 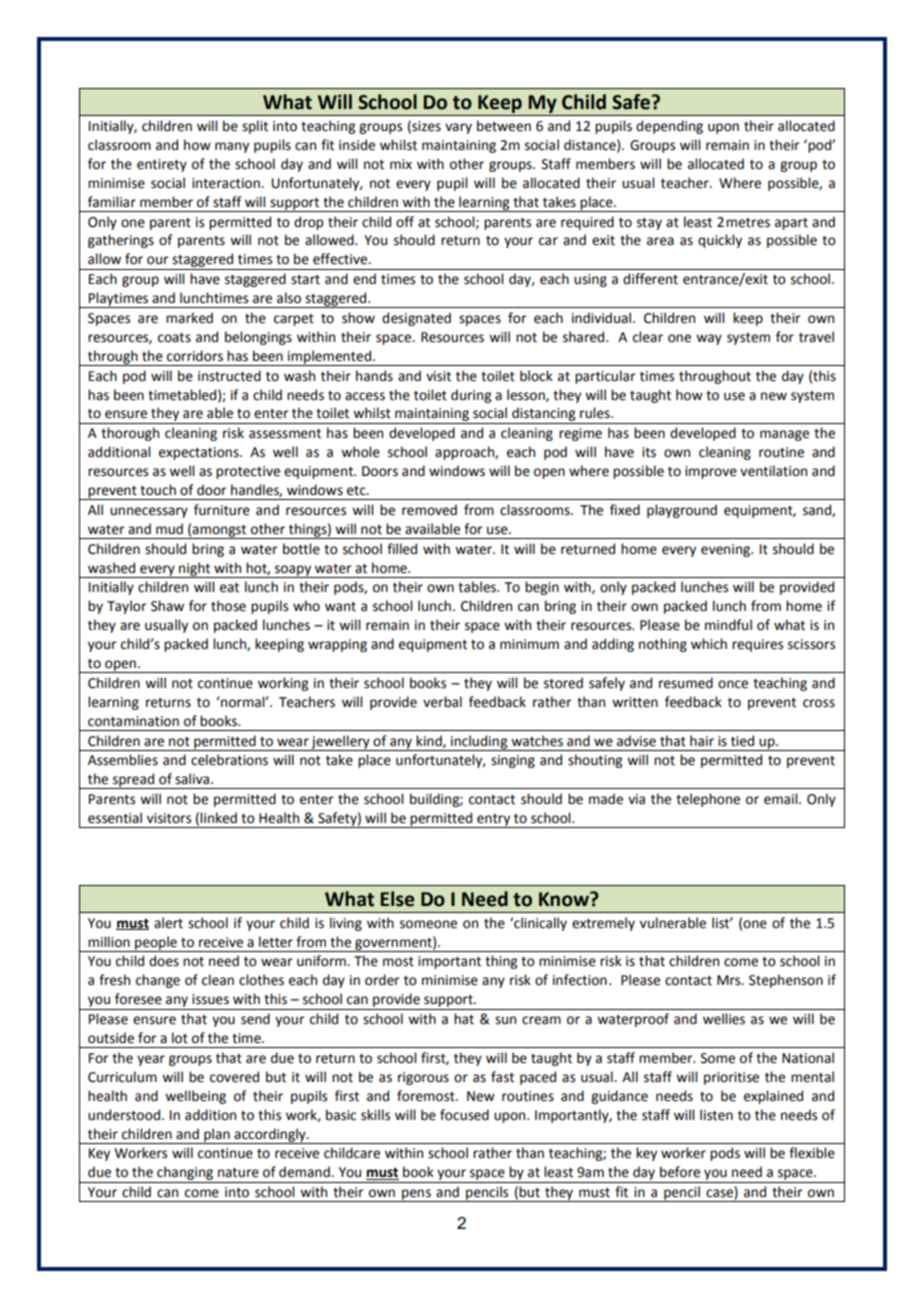 What do you see at coordinates (757, 645) in the screenshot?
I see `requires` at bounding box center [757, 645].
